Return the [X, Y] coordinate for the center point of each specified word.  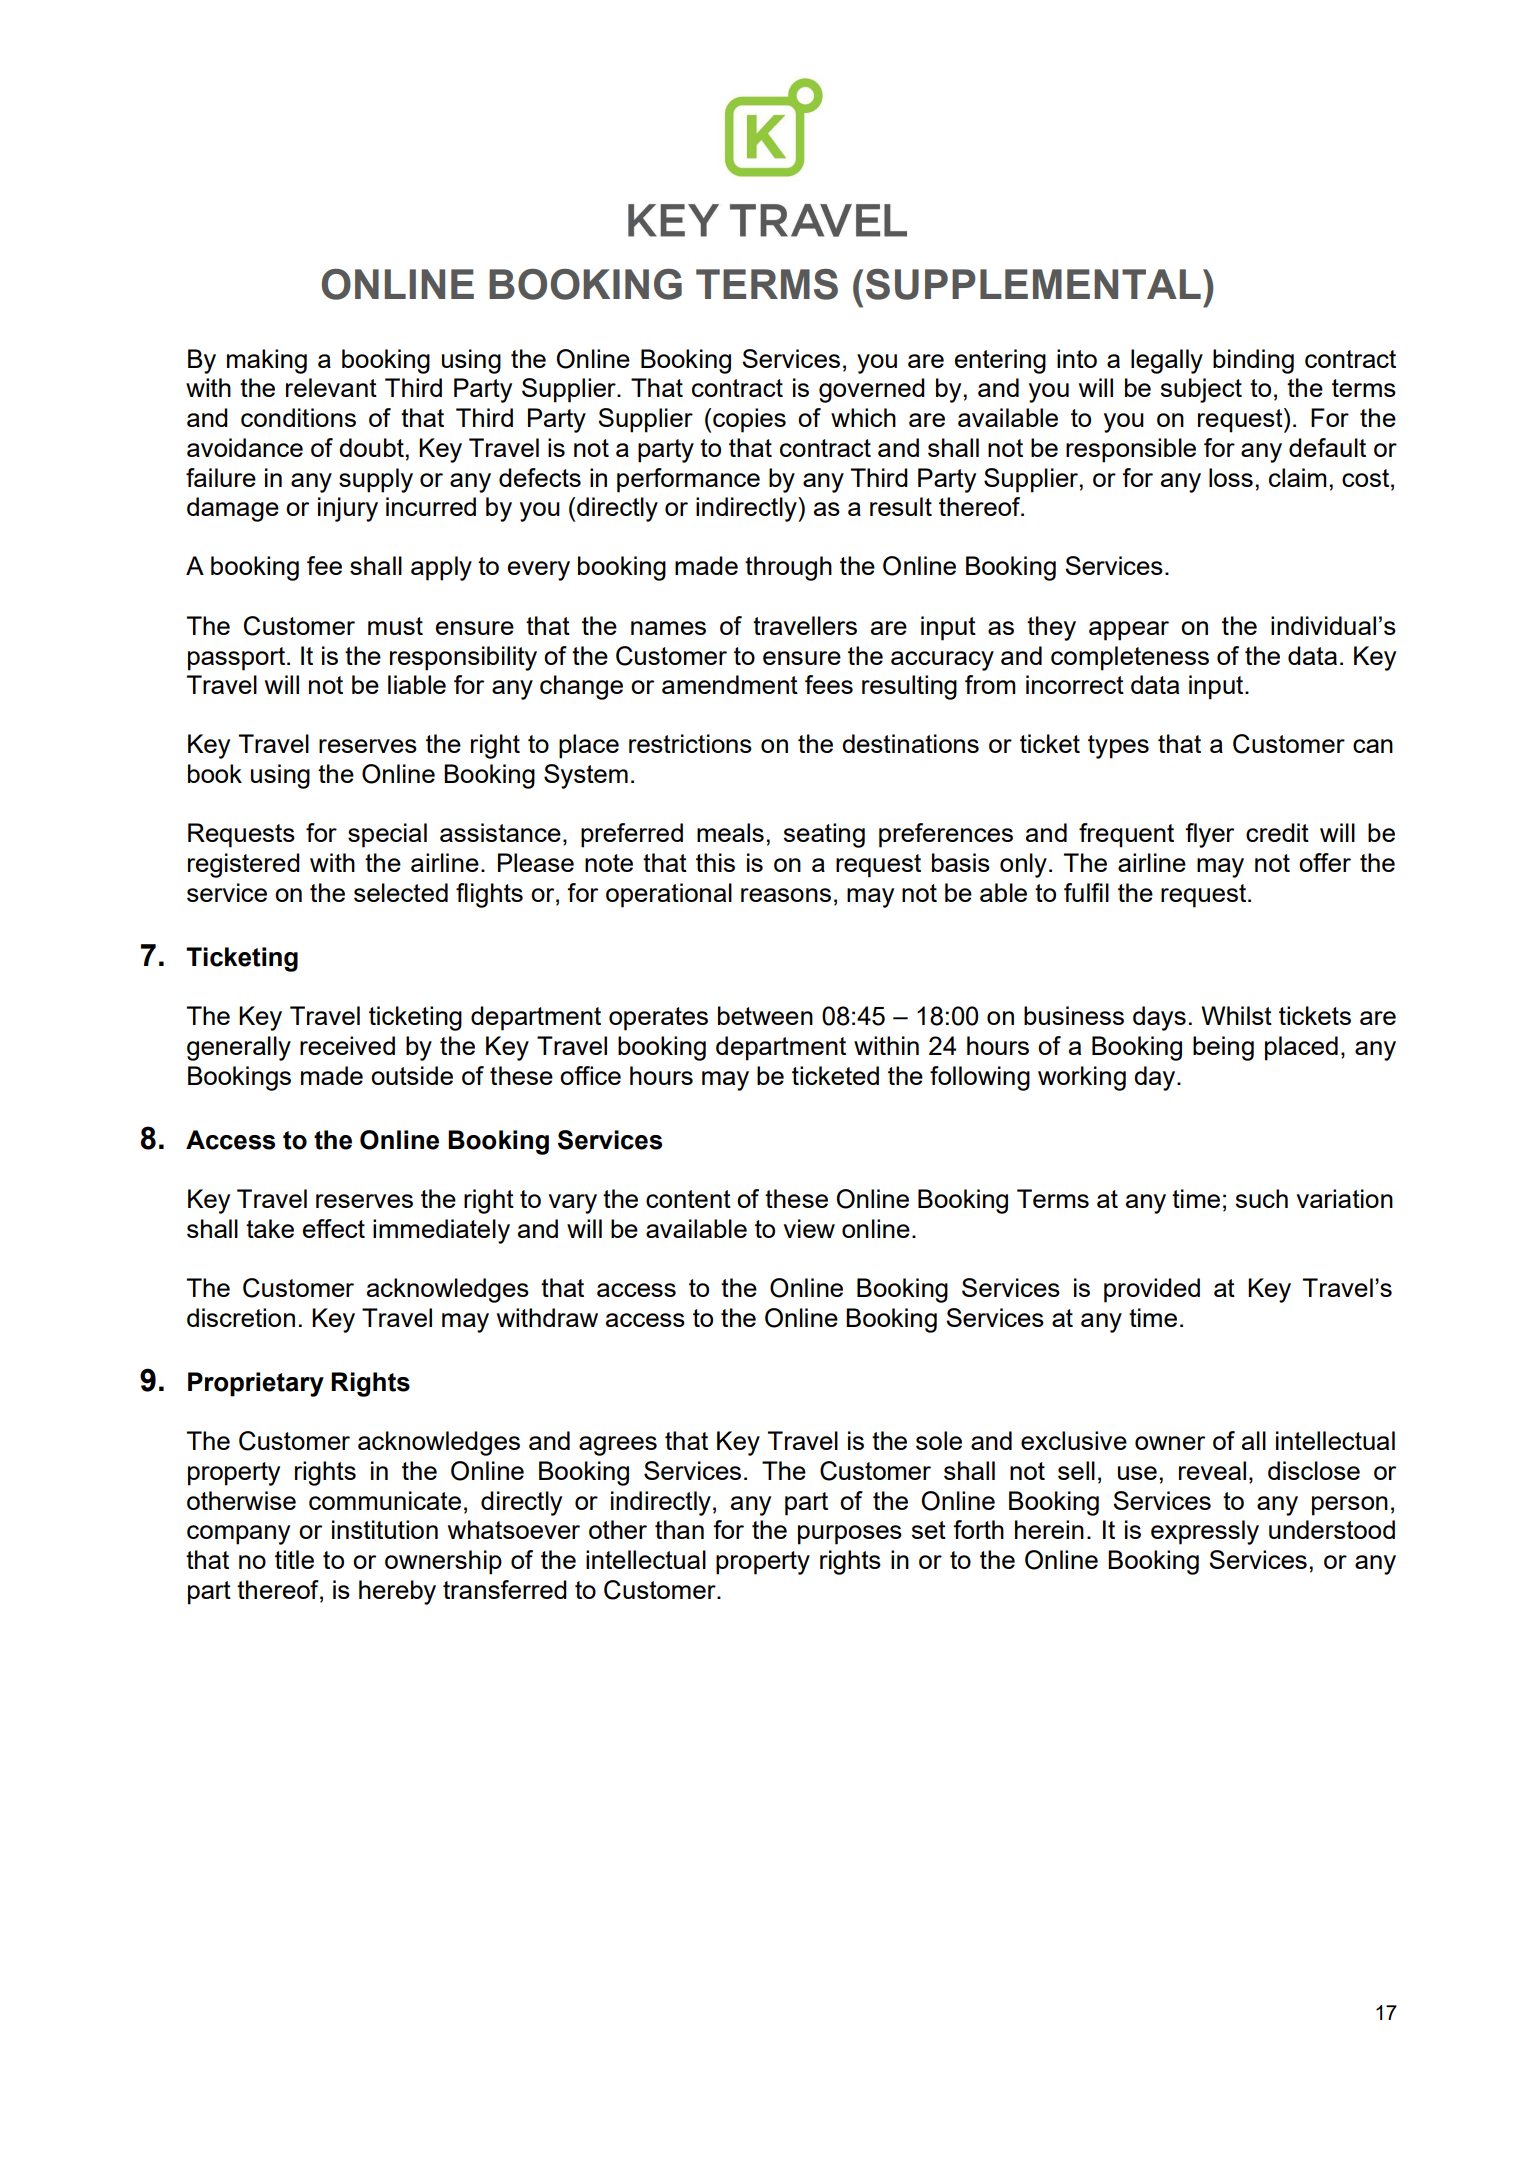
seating [824, 835]
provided [1152, 1290]
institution [385, 1529]
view [809, 1228]
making [267, 361]
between [765, 1015]
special [387, 835]
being [1223, 1048]
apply [441, 568]
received [347, 1045]
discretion [241, 1317]
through [788, 568]
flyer [1209, 835]
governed [872, 390]
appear [1129, 631]
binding [1253, 361]
